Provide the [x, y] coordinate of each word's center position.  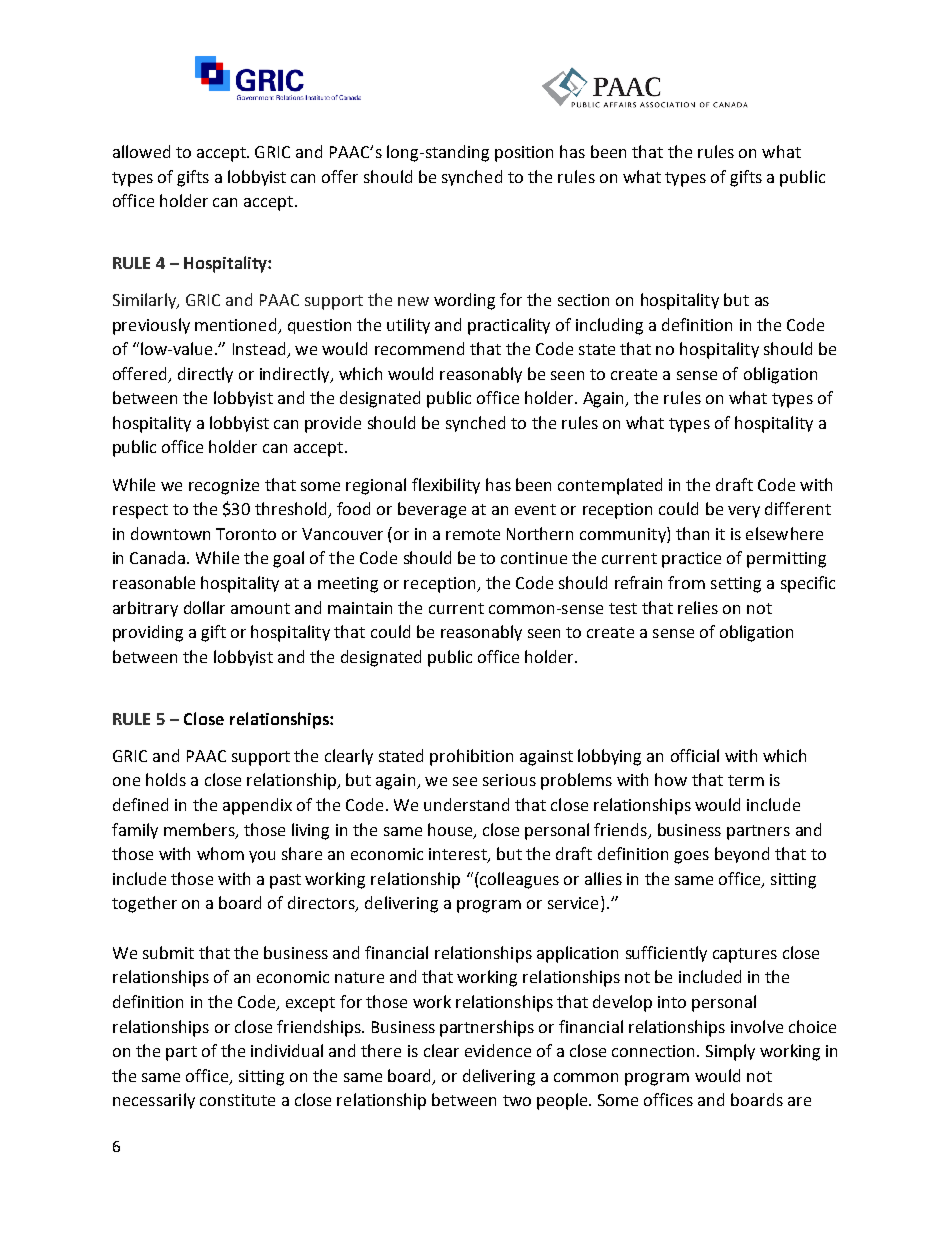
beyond [742, 855]
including [609, 326]
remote [473, 534]
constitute [237, 1100]
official [695, 755]
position [524, 154]
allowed [141, 151]
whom [220, 853]
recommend [419, 348]
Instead [260, 350]
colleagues [518, 880]
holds [166, 779]
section [583, 300]
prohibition [471, 757]
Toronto [246, 534]
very [744, 512]
